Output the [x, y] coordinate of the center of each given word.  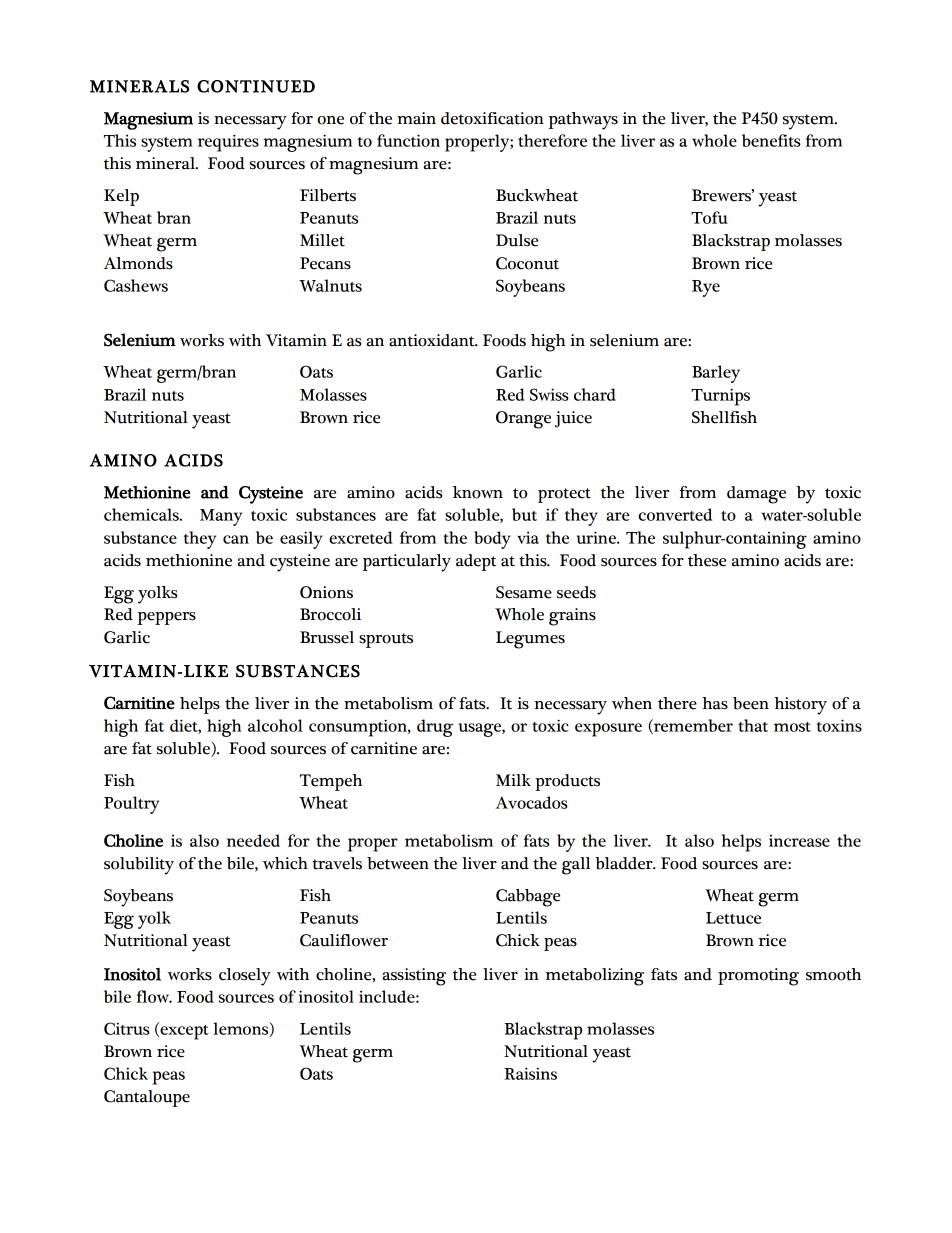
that [753, 725]
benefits [771, 140]
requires [228, 143]
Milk [513, 780]
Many [221, 517]
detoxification [492, 118]
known [478, 492]
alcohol [275, 725]
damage [756, 495]
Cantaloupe [147, 1098]
